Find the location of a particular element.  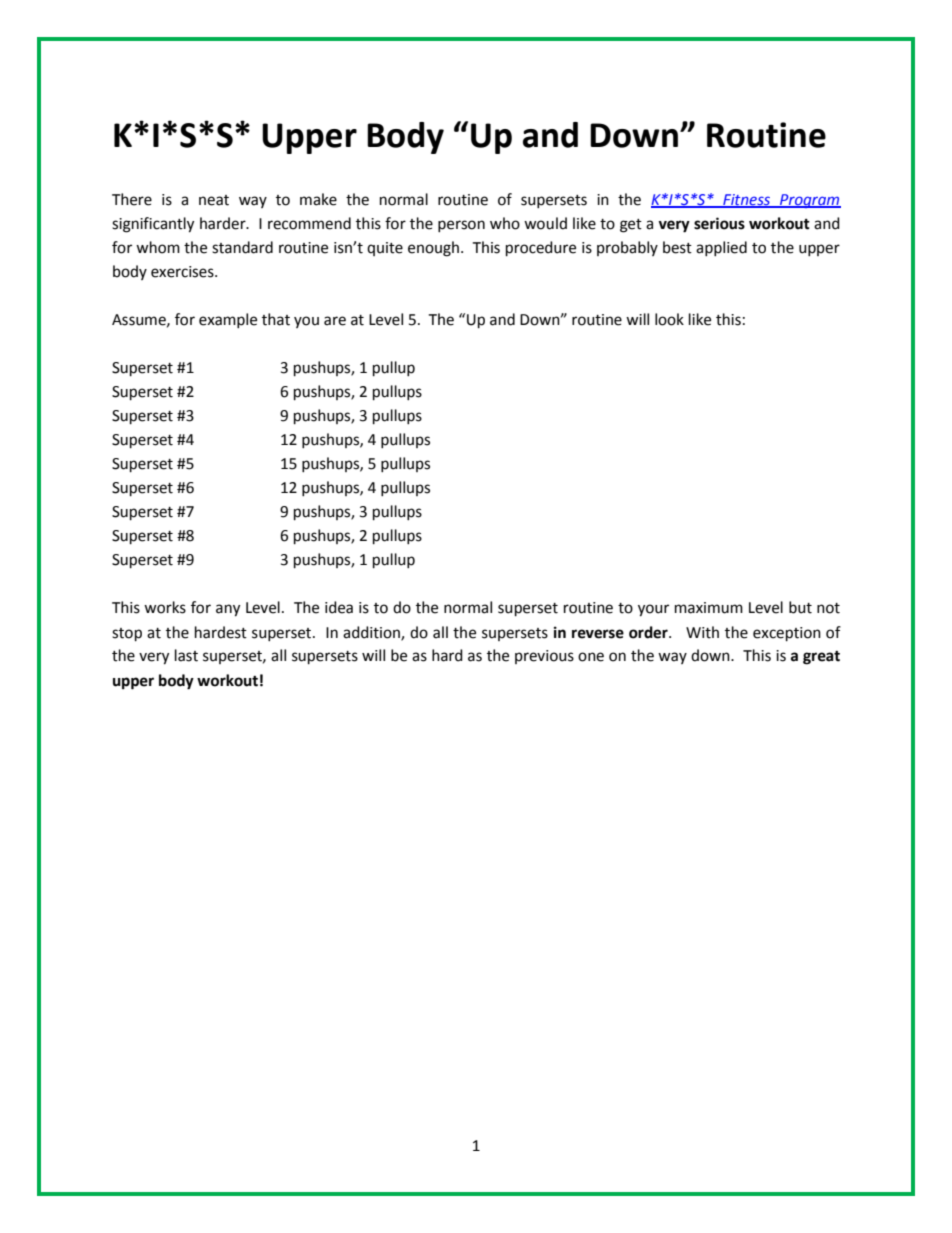

previous is located at coordinates (544, 657).
